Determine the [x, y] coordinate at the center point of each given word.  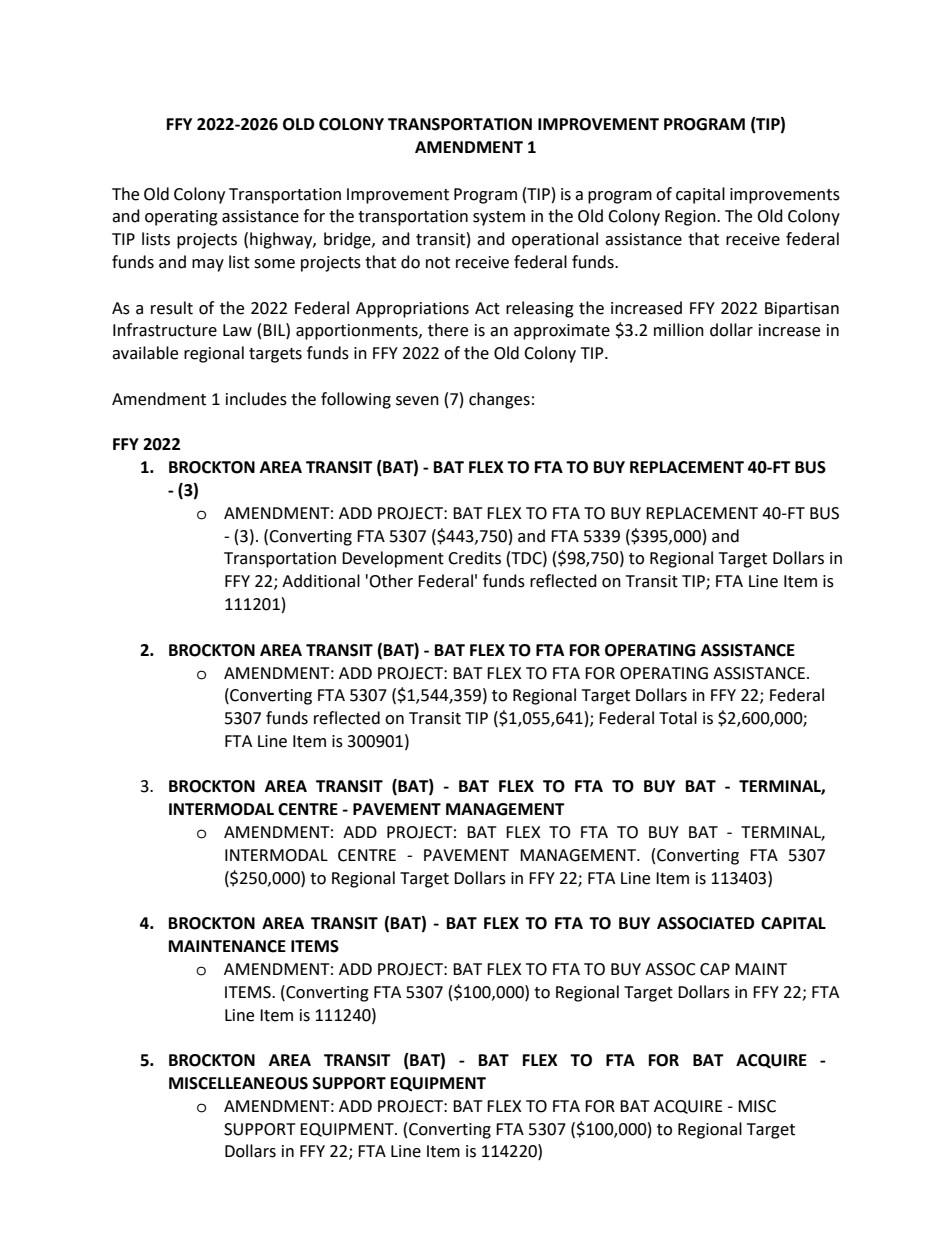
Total [678, 718]
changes [499, 400]
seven [417, 401]
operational [555, 240]
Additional [321, 581]
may [208, 265]
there [448, 330]
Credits [474, 558]
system [499, 218]
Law [237, 330]
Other [391, 581]
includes [256, 399]
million [679, 330]
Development [393, 559]
